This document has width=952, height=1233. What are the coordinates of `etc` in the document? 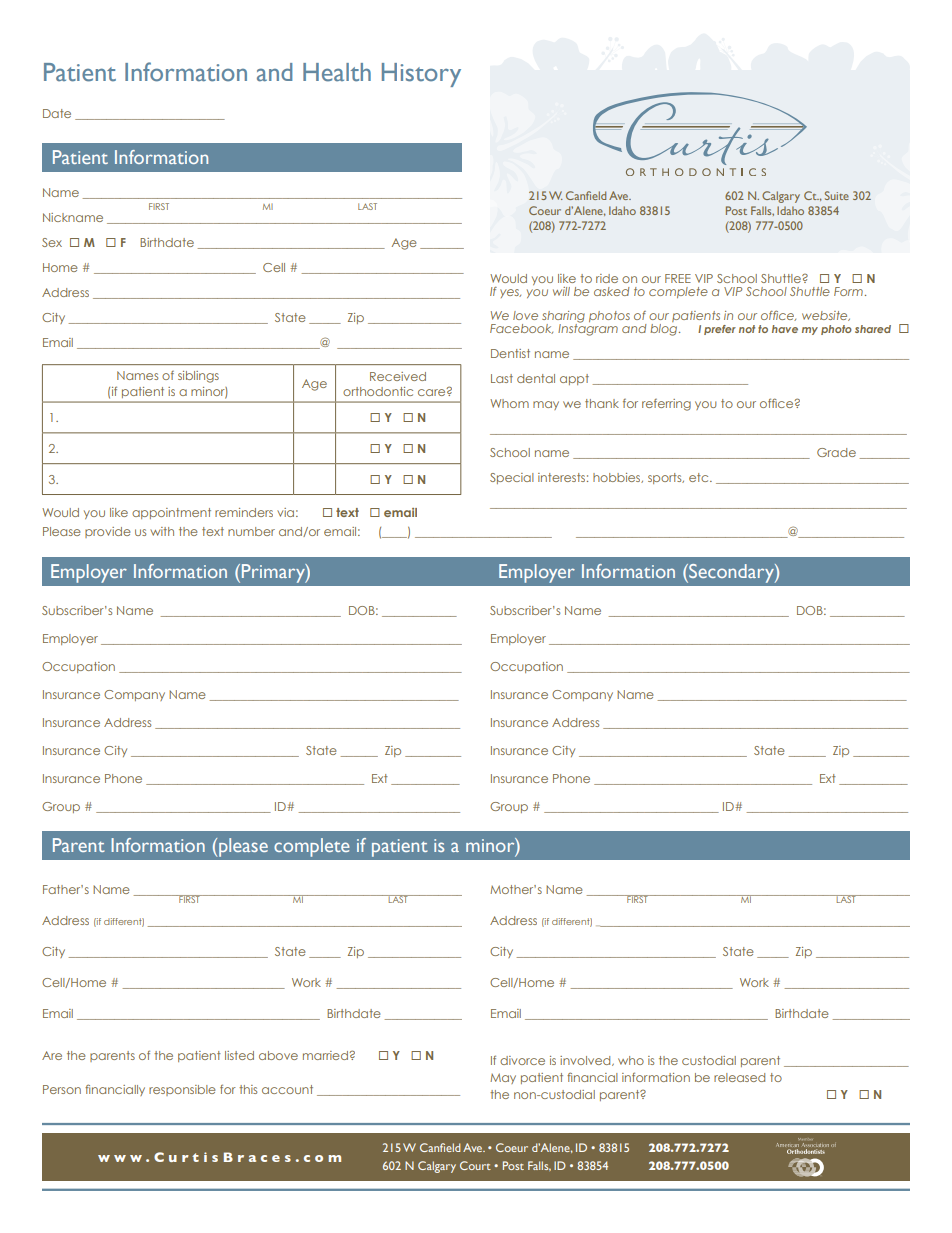 It's located at (700, 477).
